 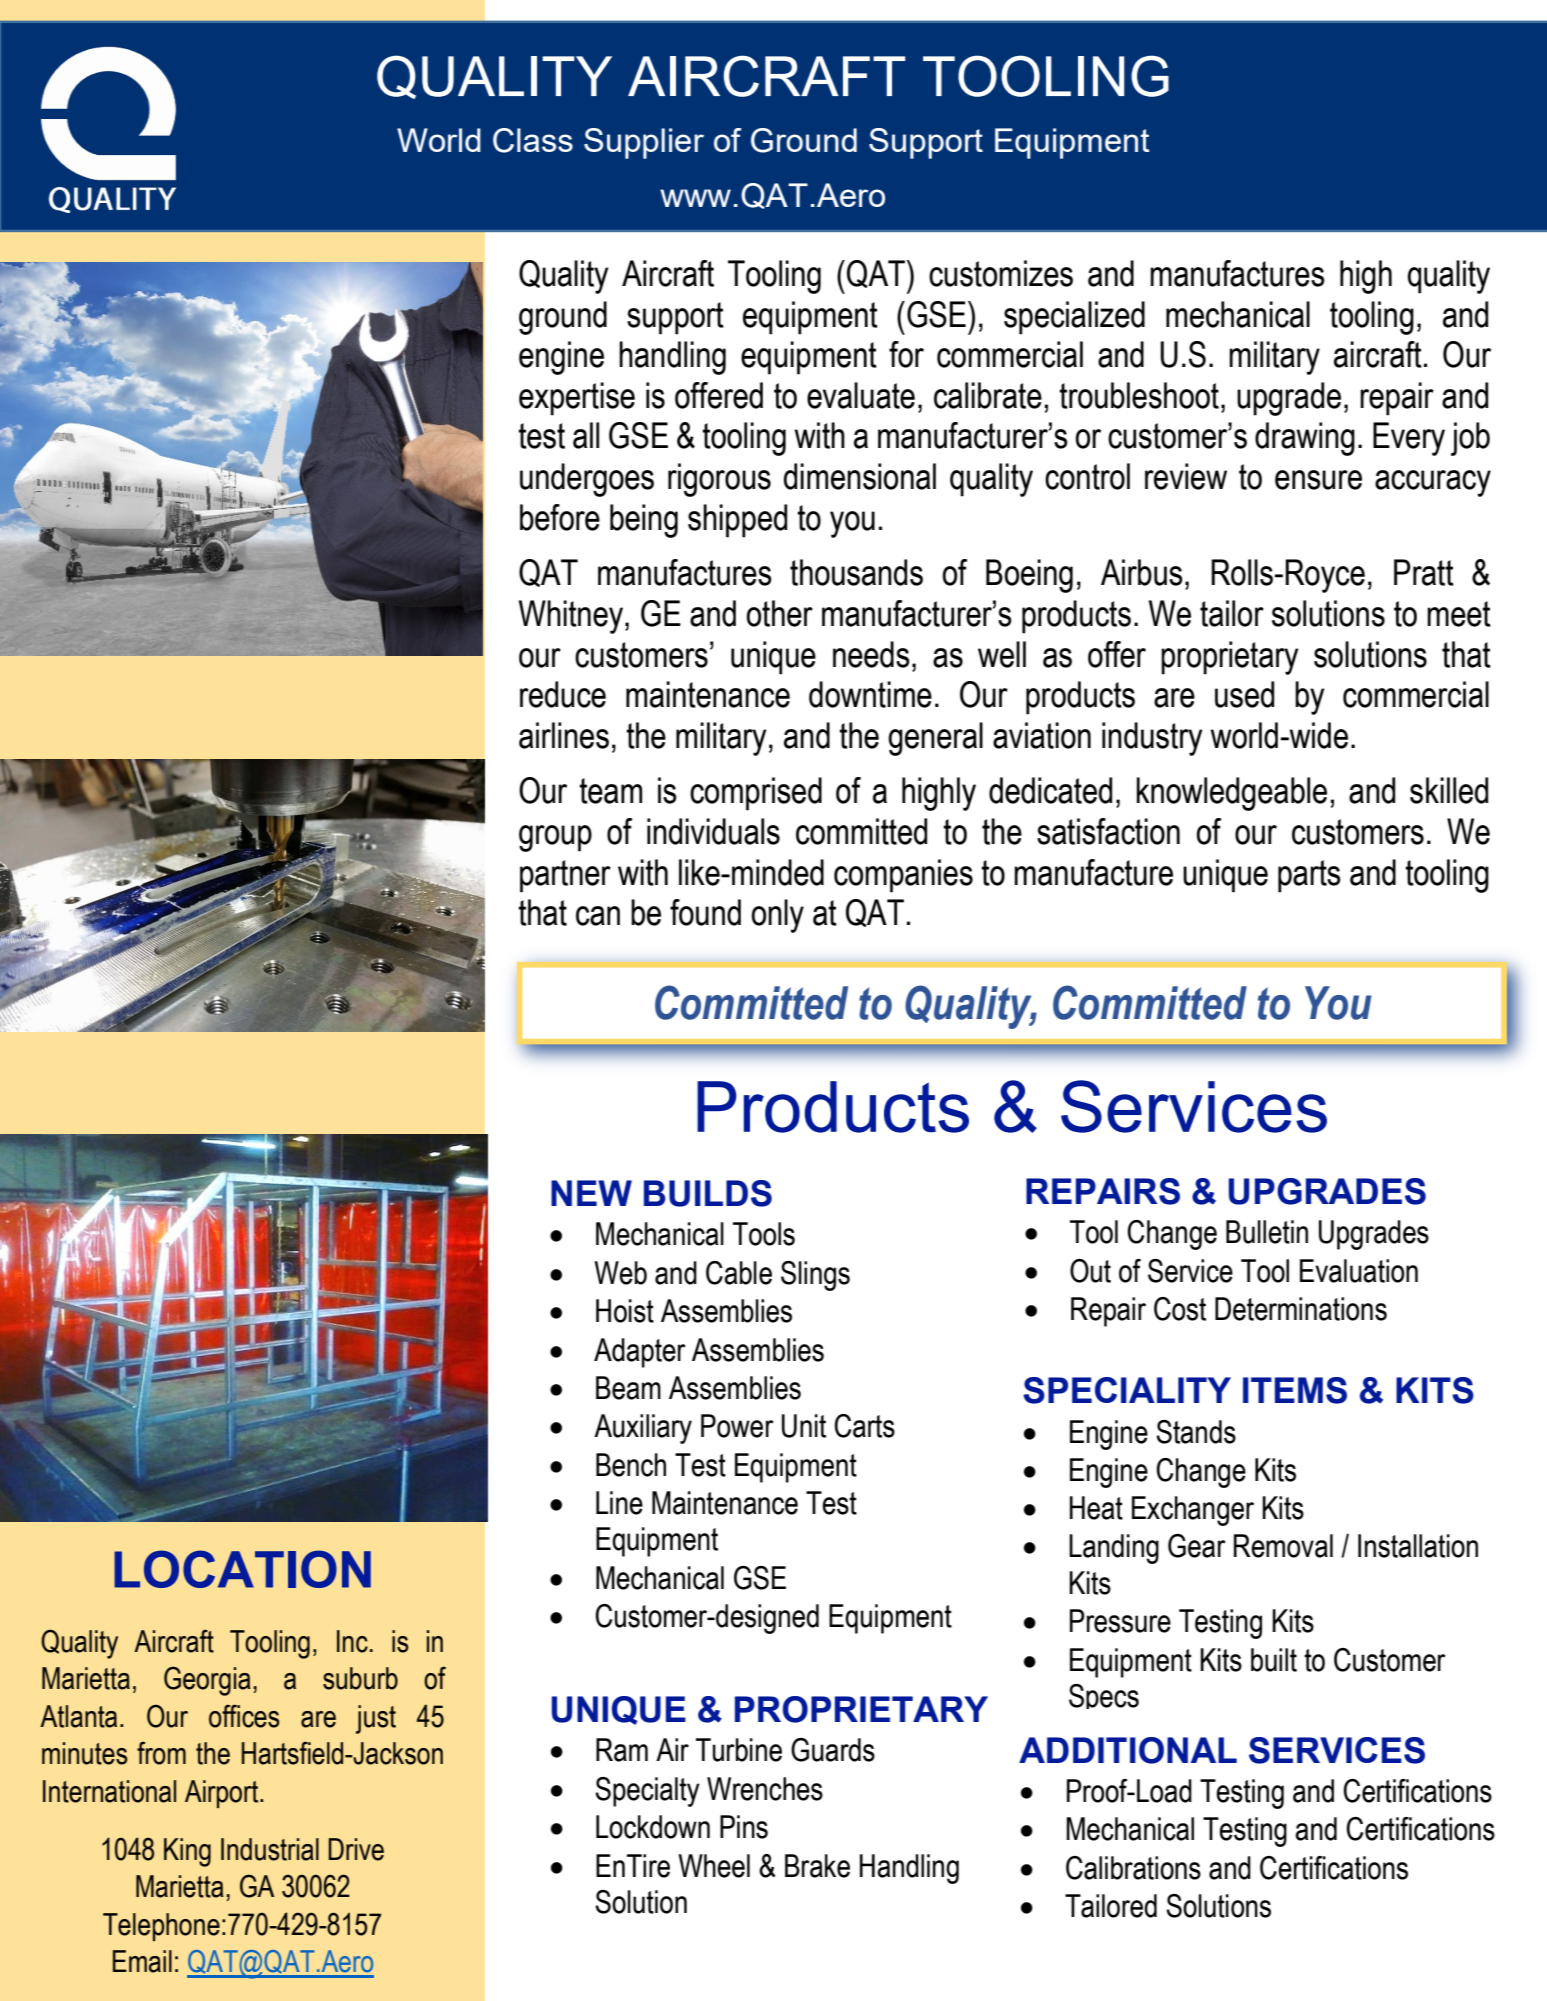 I want to click on parts, so click(x=1309, y=876).
